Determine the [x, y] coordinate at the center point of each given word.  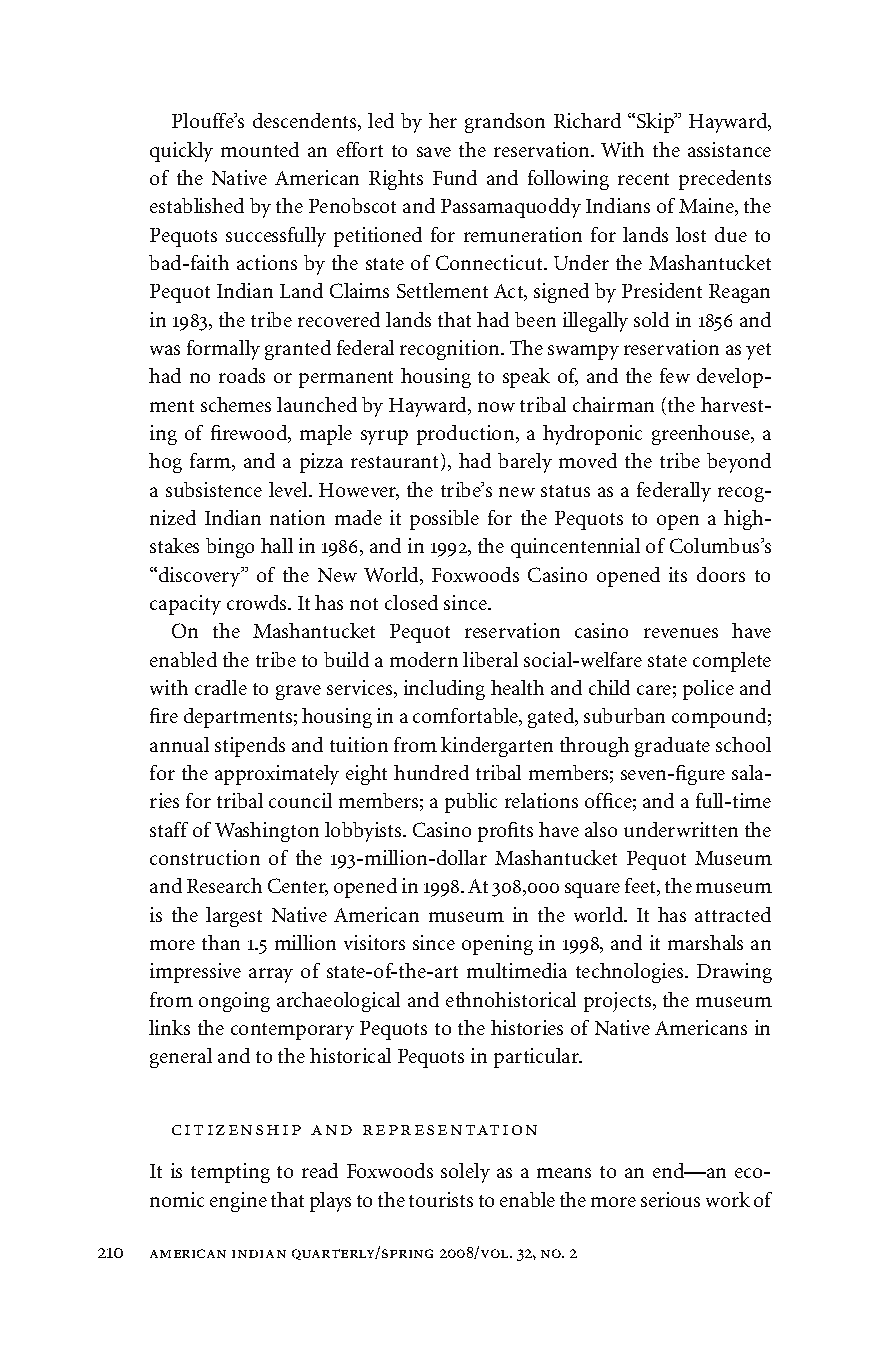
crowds [258, 602]
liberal [490, 659]
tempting [230, 1173]
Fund [455, 177]
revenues [681, 633]
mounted [260, 149]
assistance [729, 149]
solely [465, 1173]
